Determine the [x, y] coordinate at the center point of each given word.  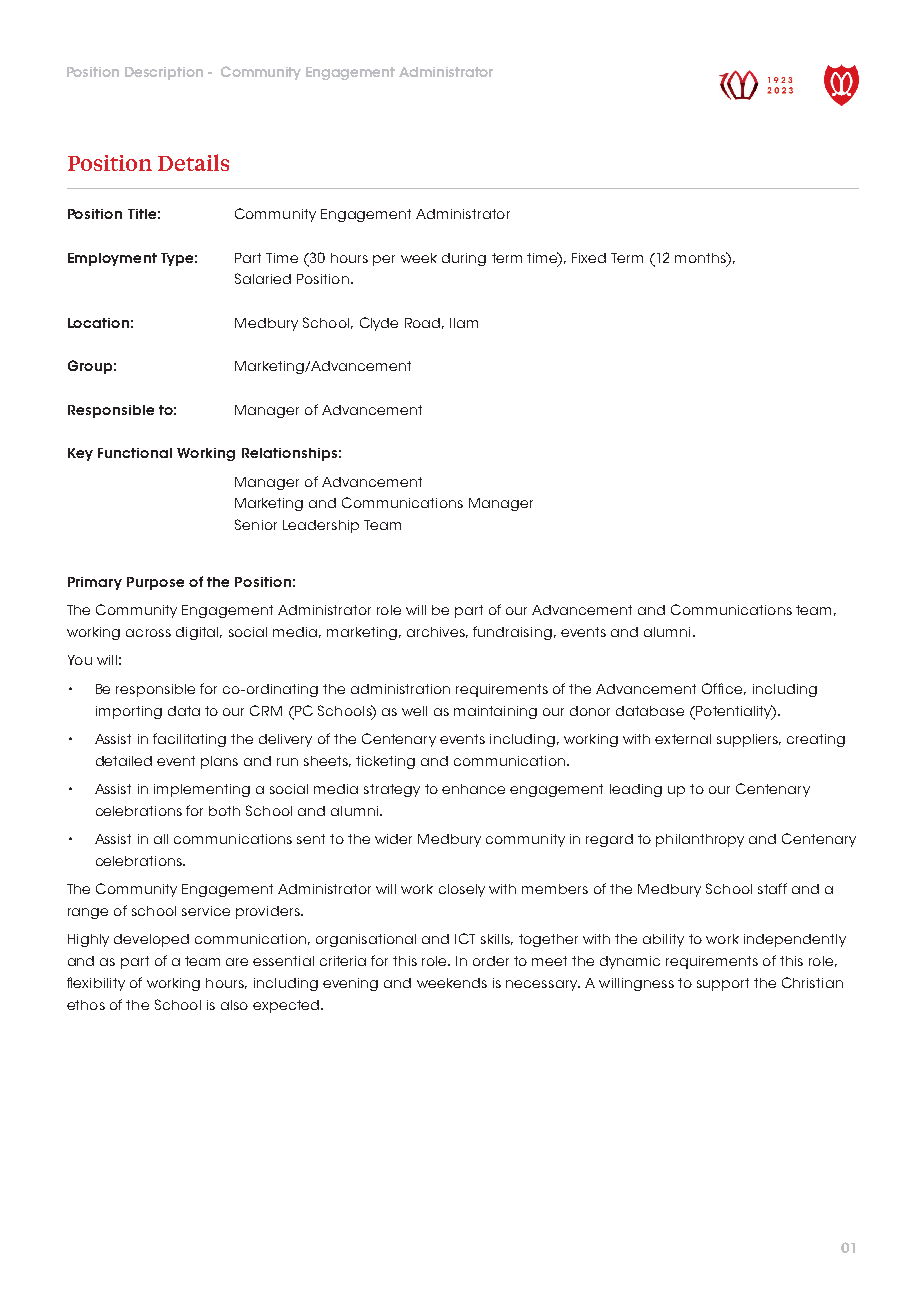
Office [724, 689]
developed [151, 940]
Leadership [321, 526]
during [464, 259]
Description [164, 73]
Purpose [155, 583]
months [701, 257]
